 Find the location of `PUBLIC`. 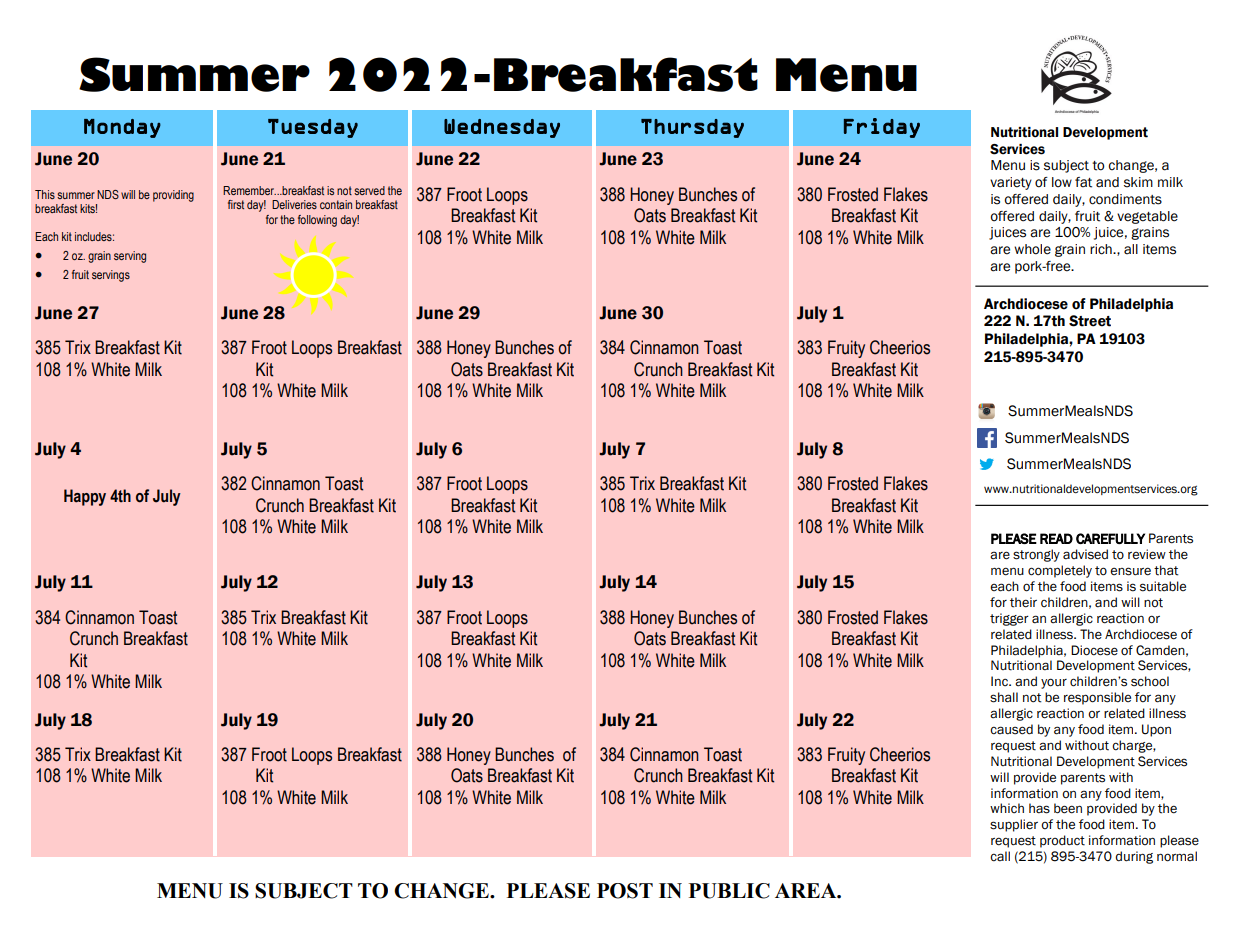

PUBLIC is located at coordinates (729, 891).
